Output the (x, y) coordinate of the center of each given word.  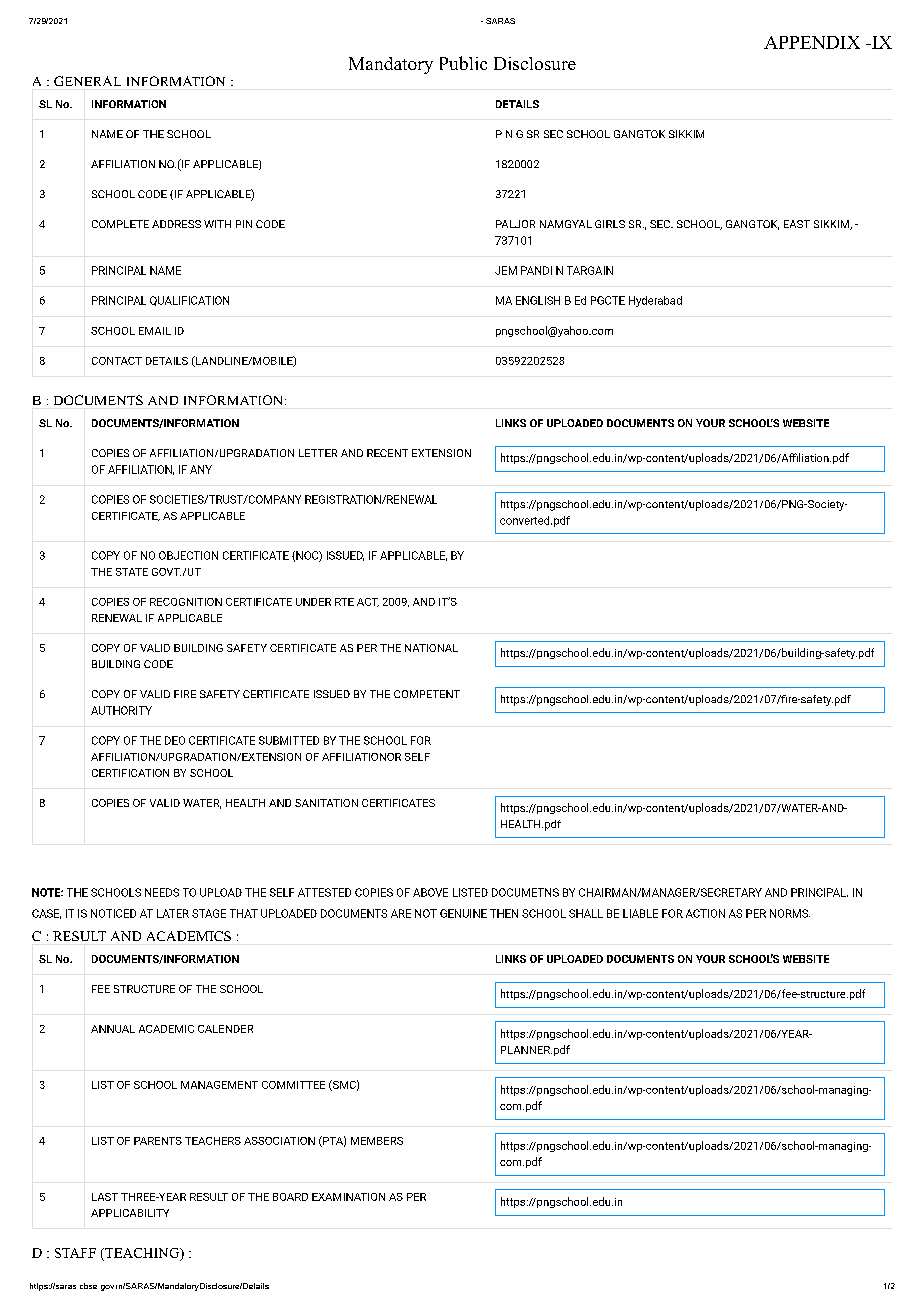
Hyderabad (655, 301)
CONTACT (117, 361)
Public (463, 63)
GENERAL (87, 81)
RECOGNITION (186, 602)
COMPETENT (427, 694)
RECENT (387, 453)
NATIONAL (431, 648)
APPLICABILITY (130, 1213)
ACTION (705, 913)
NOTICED (113, 913)
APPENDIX (812, 42)
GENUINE (463, 913)
